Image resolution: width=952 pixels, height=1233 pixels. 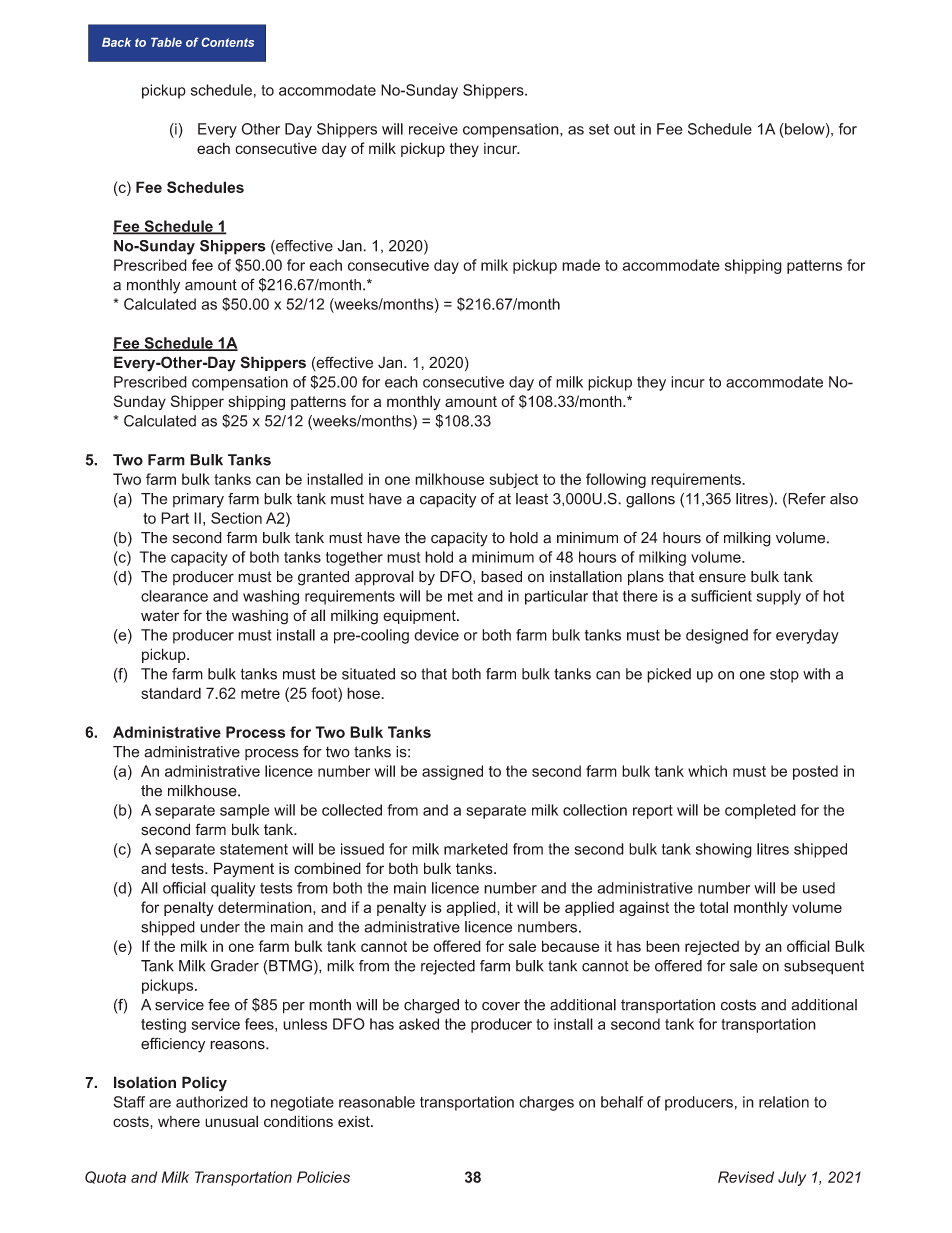 I want to click on receive, so click(x=433, y=129).
